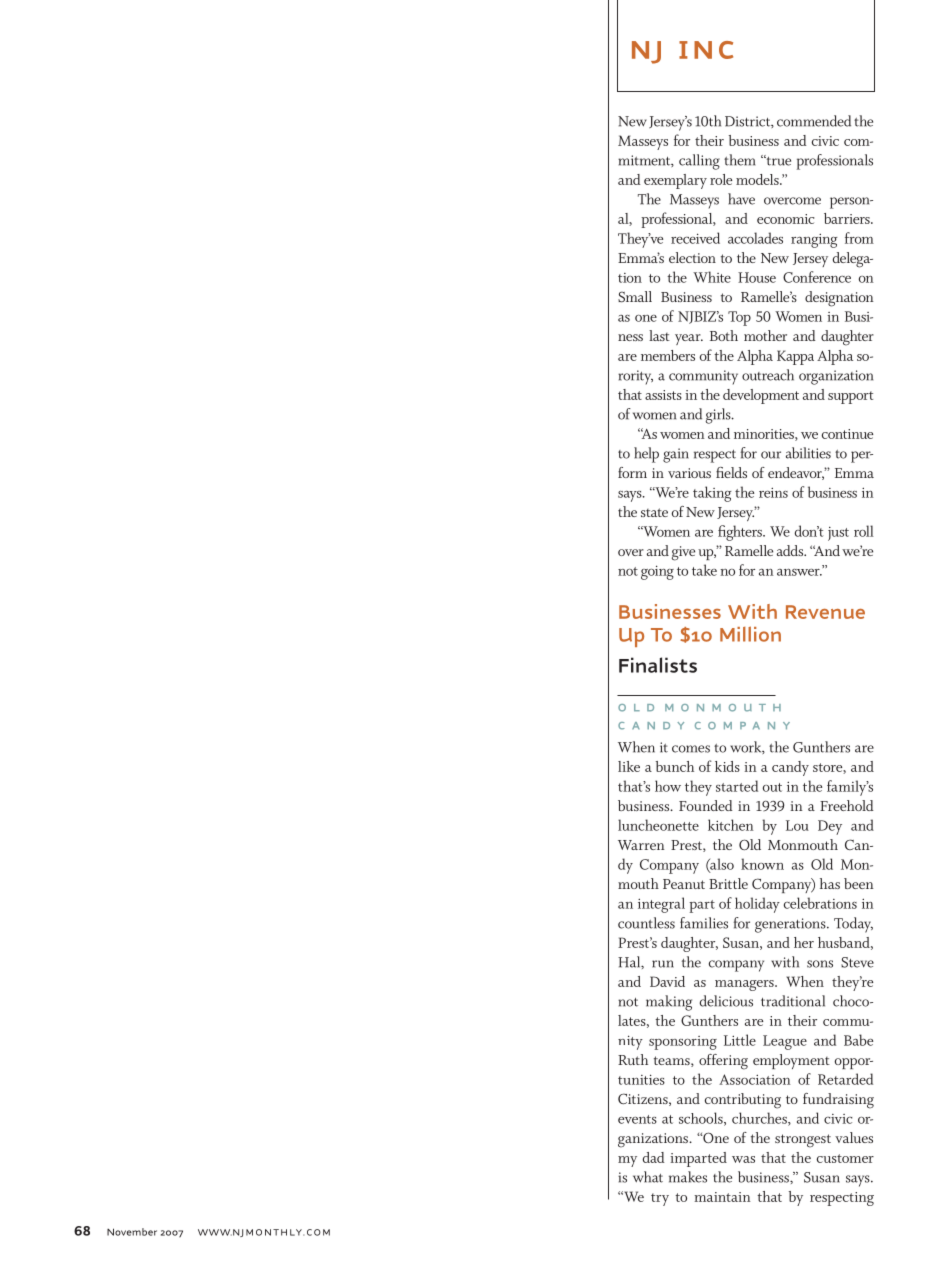  What do you see at coordinates (646, 923) in the screenshot?
I see `countless` at bounding box center [646, 923].
